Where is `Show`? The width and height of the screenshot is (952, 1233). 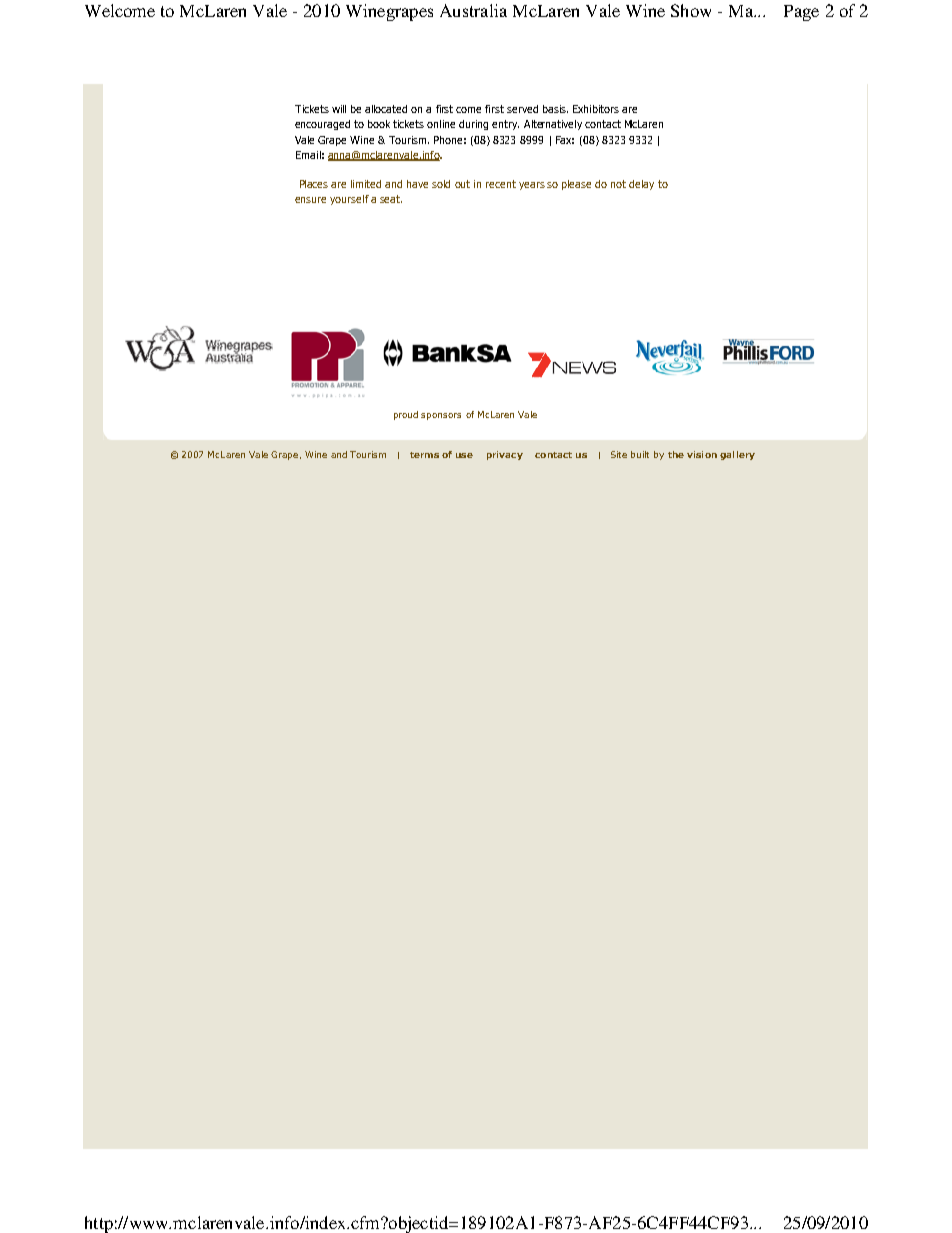 Show is located at coordinates (691, 10).
